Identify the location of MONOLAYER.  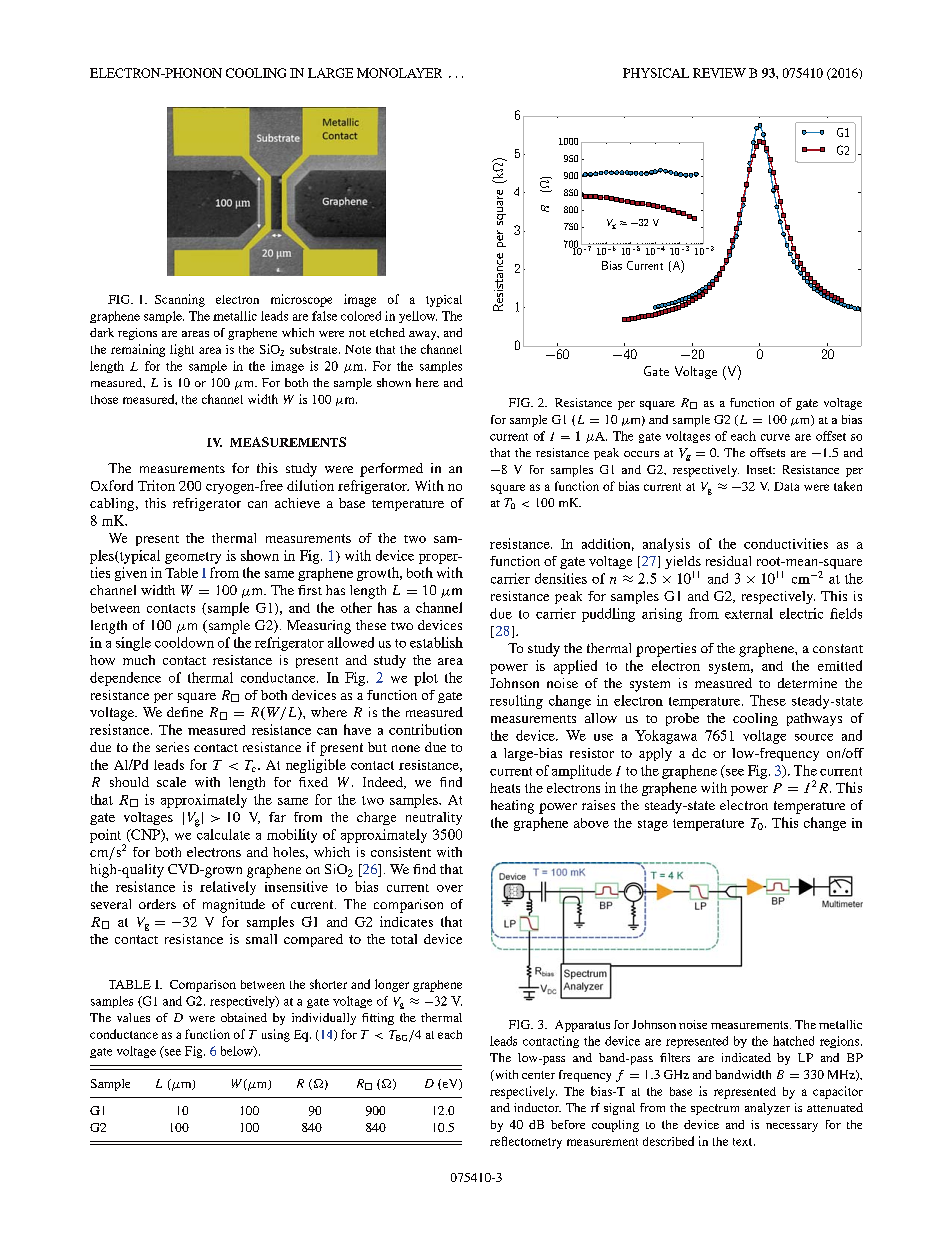
(399, 73).
